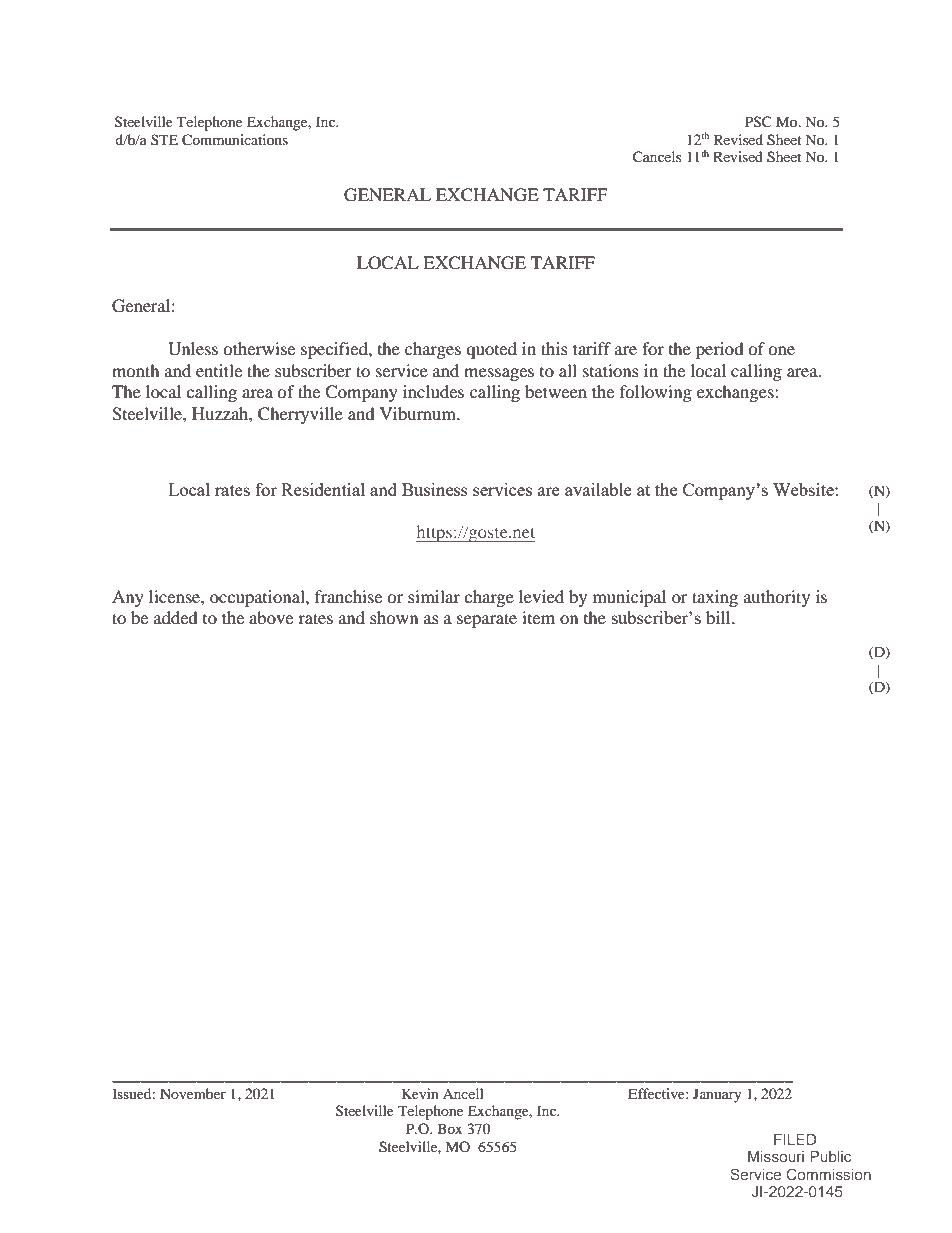 This image has height=1233, width=952. I want to click on Missouri, so click(776, 1156).
